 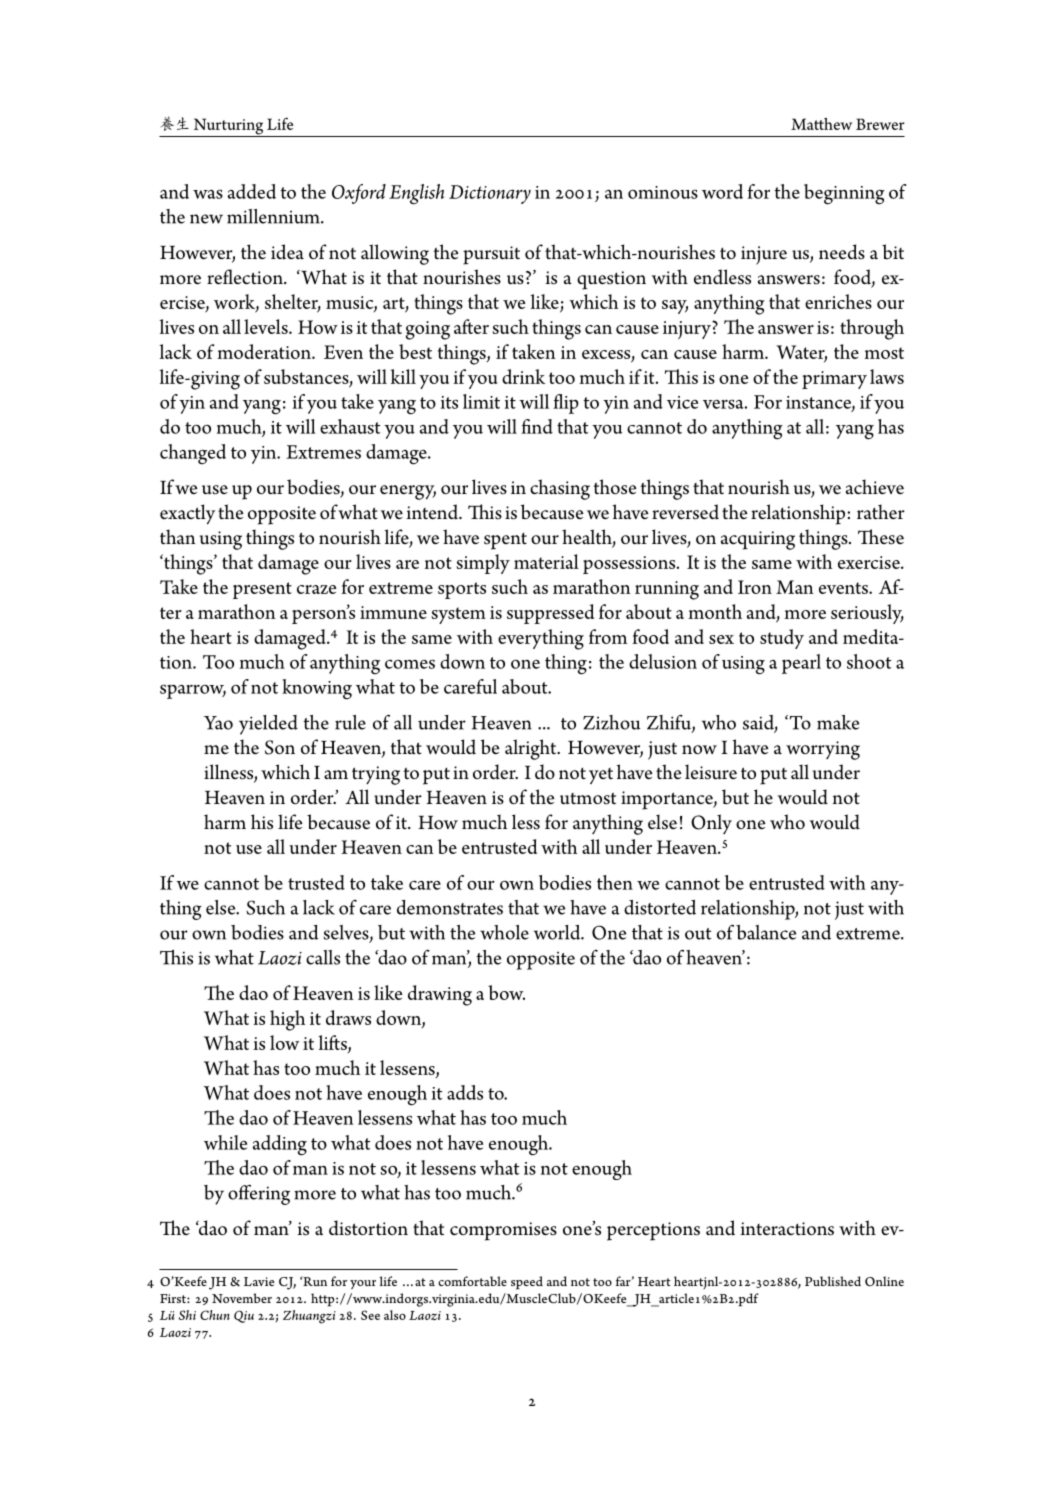 What do you see at coordinates (287, 1020) in the screenshot?
I see `high` at bounding box center [287, 1020].
